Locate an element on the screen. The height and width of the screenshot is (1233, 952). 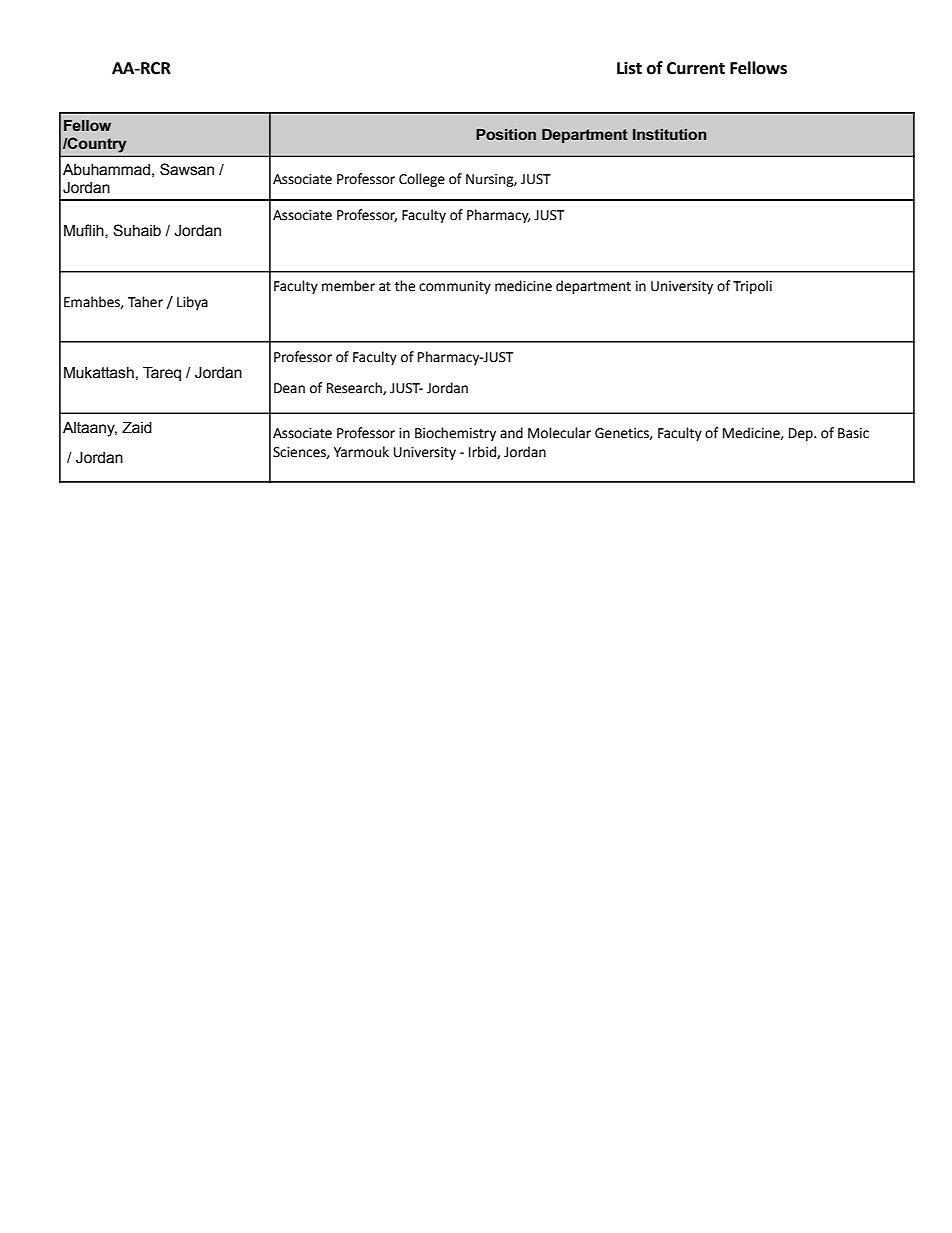
and is located at coordinates (511, 433).
